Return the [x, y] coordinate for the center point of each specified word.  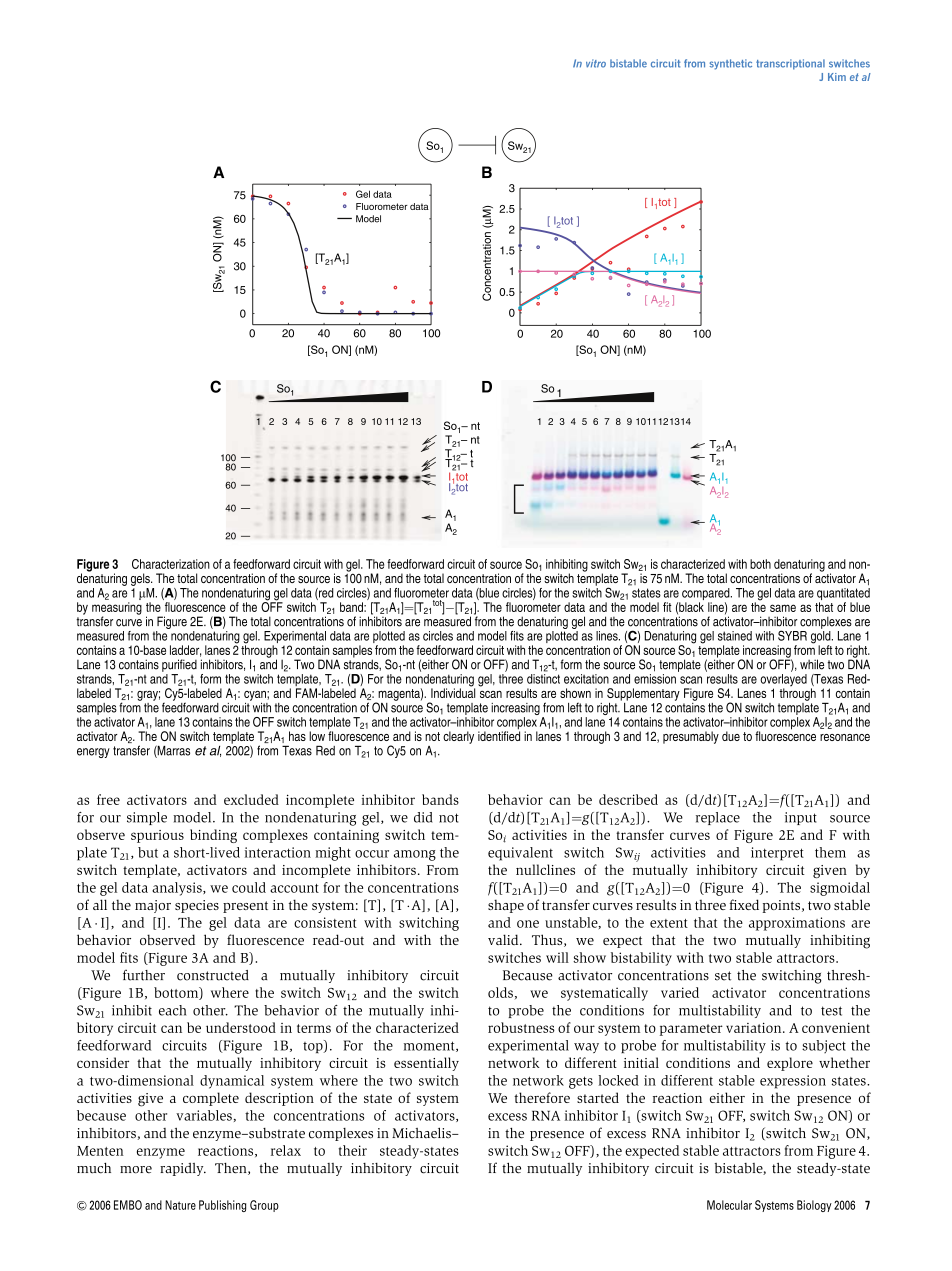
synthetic [731, 64]
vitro [596, 63]
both [760, 564]
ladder [185, 651]
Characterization [171, 564]
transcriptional [790, 64]
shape [506, 906]
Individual [453, 692]
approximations [797, 924]
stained [735, 636]
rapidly [183, 1169]
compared [707, 595]
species [197, 906]
